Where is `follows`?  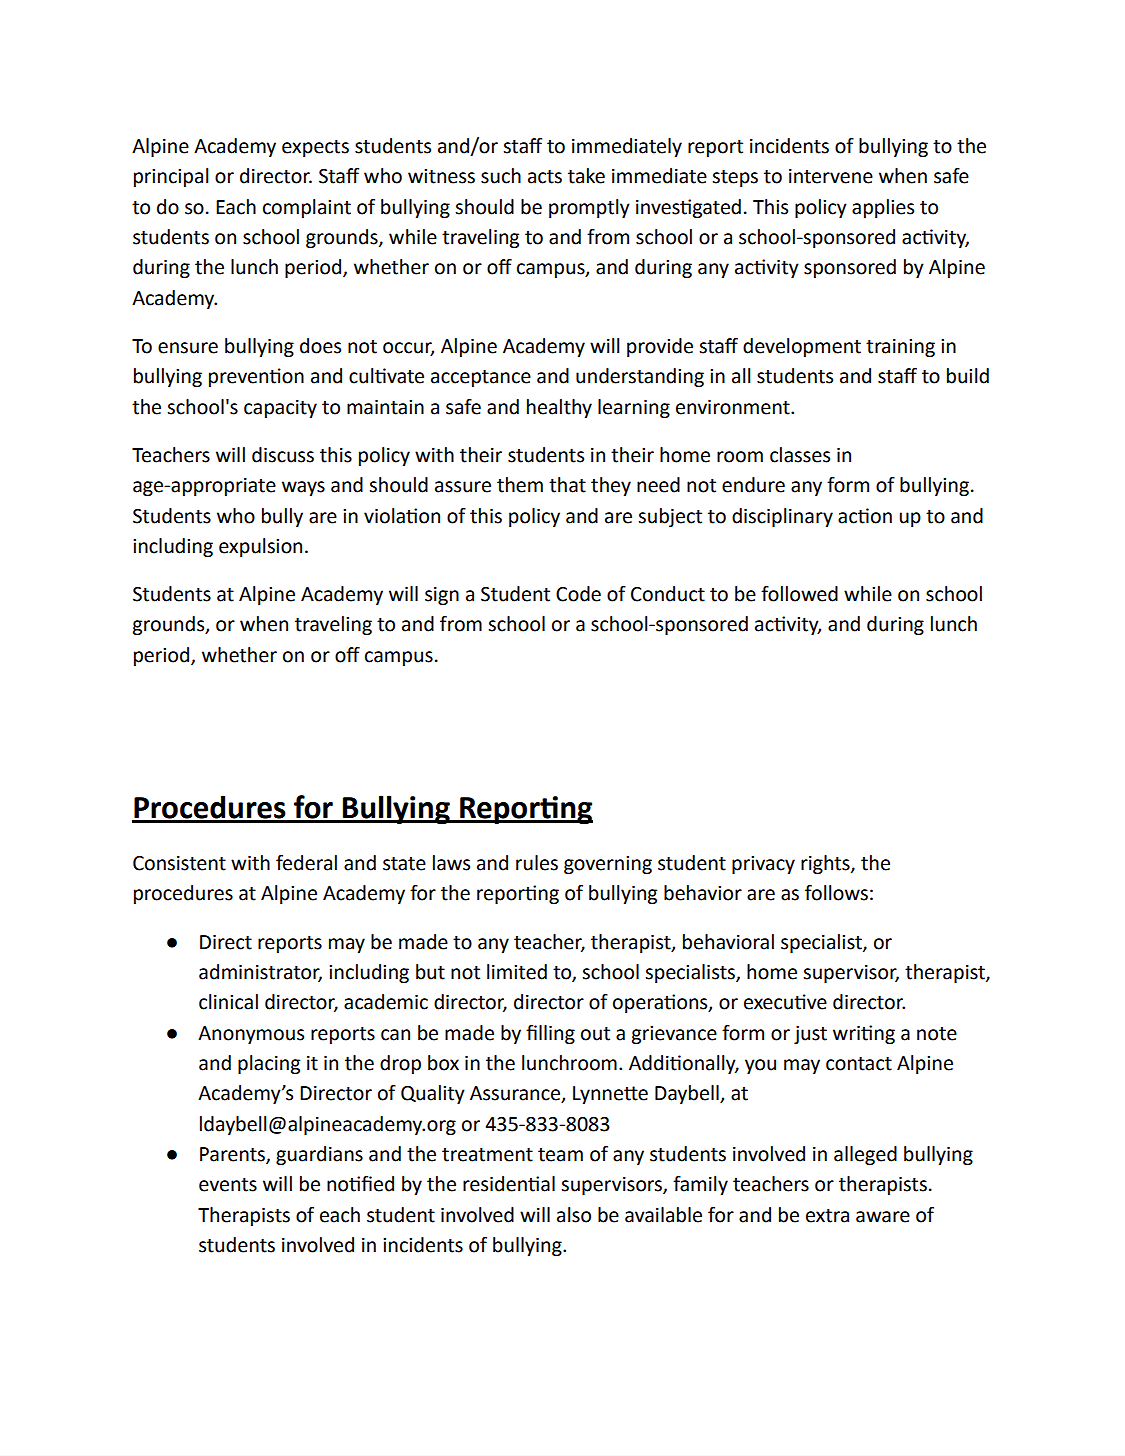 follows is located at coordinates (836, 893).
